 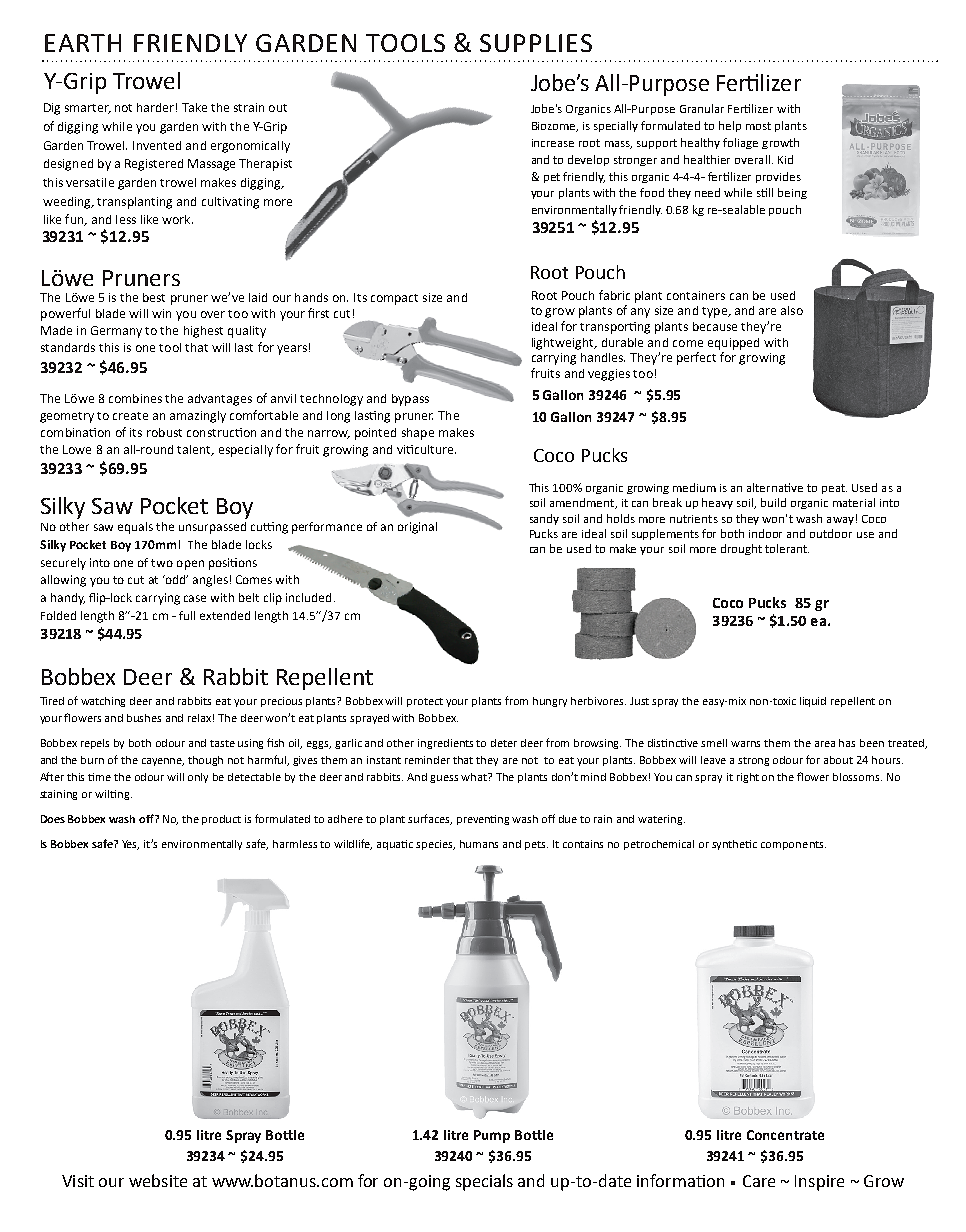 What do you see at coordinates (444, 779) in the image?
I see `guess` at bounding box center [444, 779].
